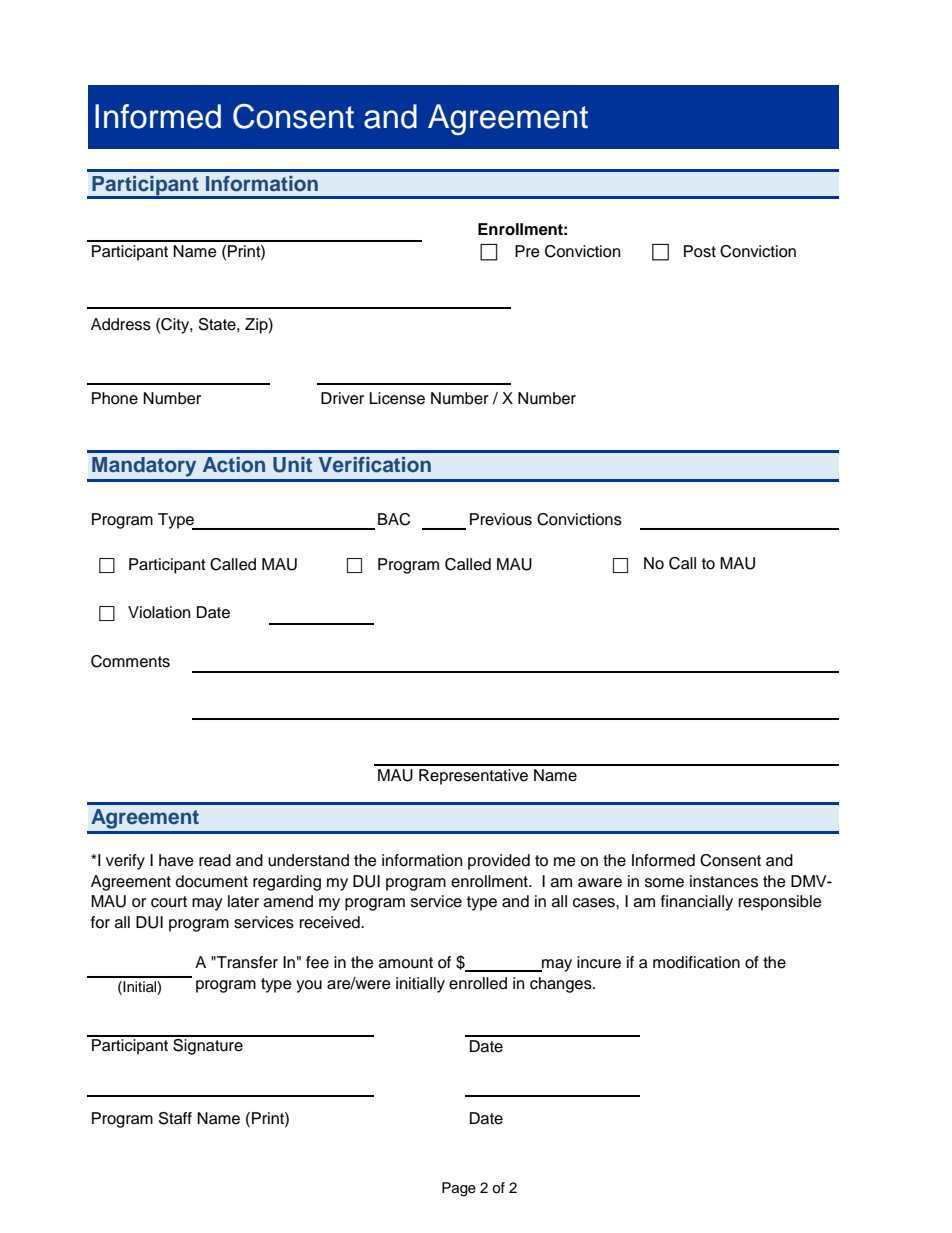 Image resolution: width=952 pixels, height=1233 pixels. I want to click on Previous, so click(501, 519).
